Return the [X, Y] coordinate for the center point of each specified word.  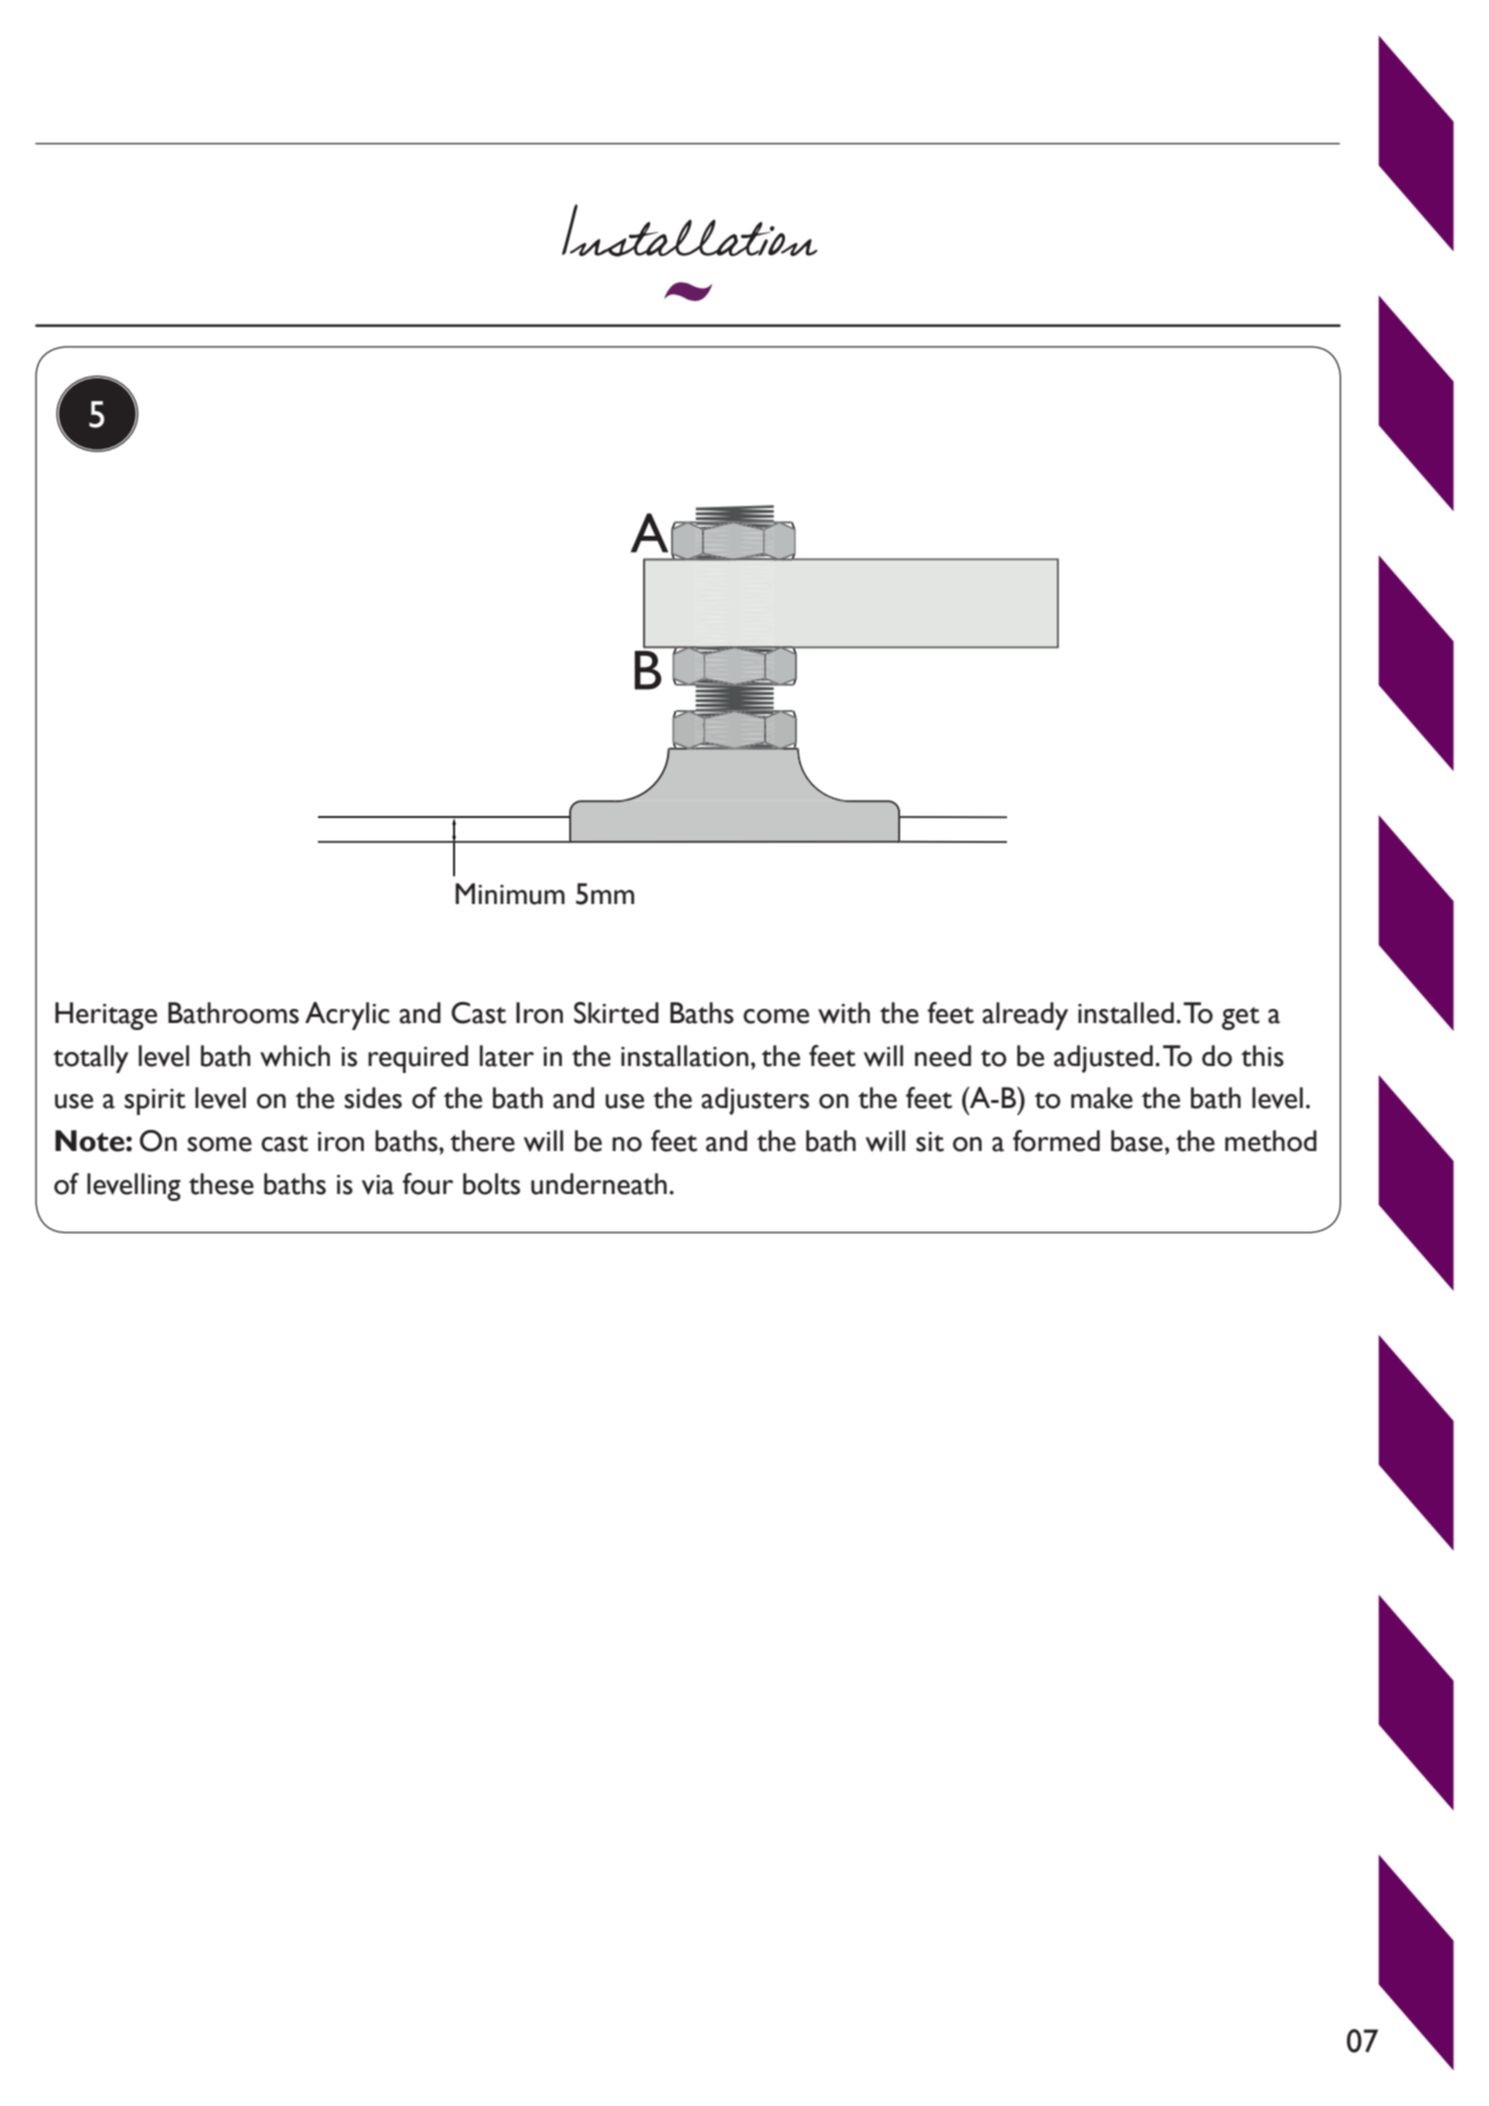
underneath [599, 1184]
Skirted [616, 1013]
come [776, 1016]
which [295, 1056]
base [1137, 1141]
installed [1126, 1013]
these [221, 1184]
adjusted [1103, 1059]
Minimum [510, 894]
